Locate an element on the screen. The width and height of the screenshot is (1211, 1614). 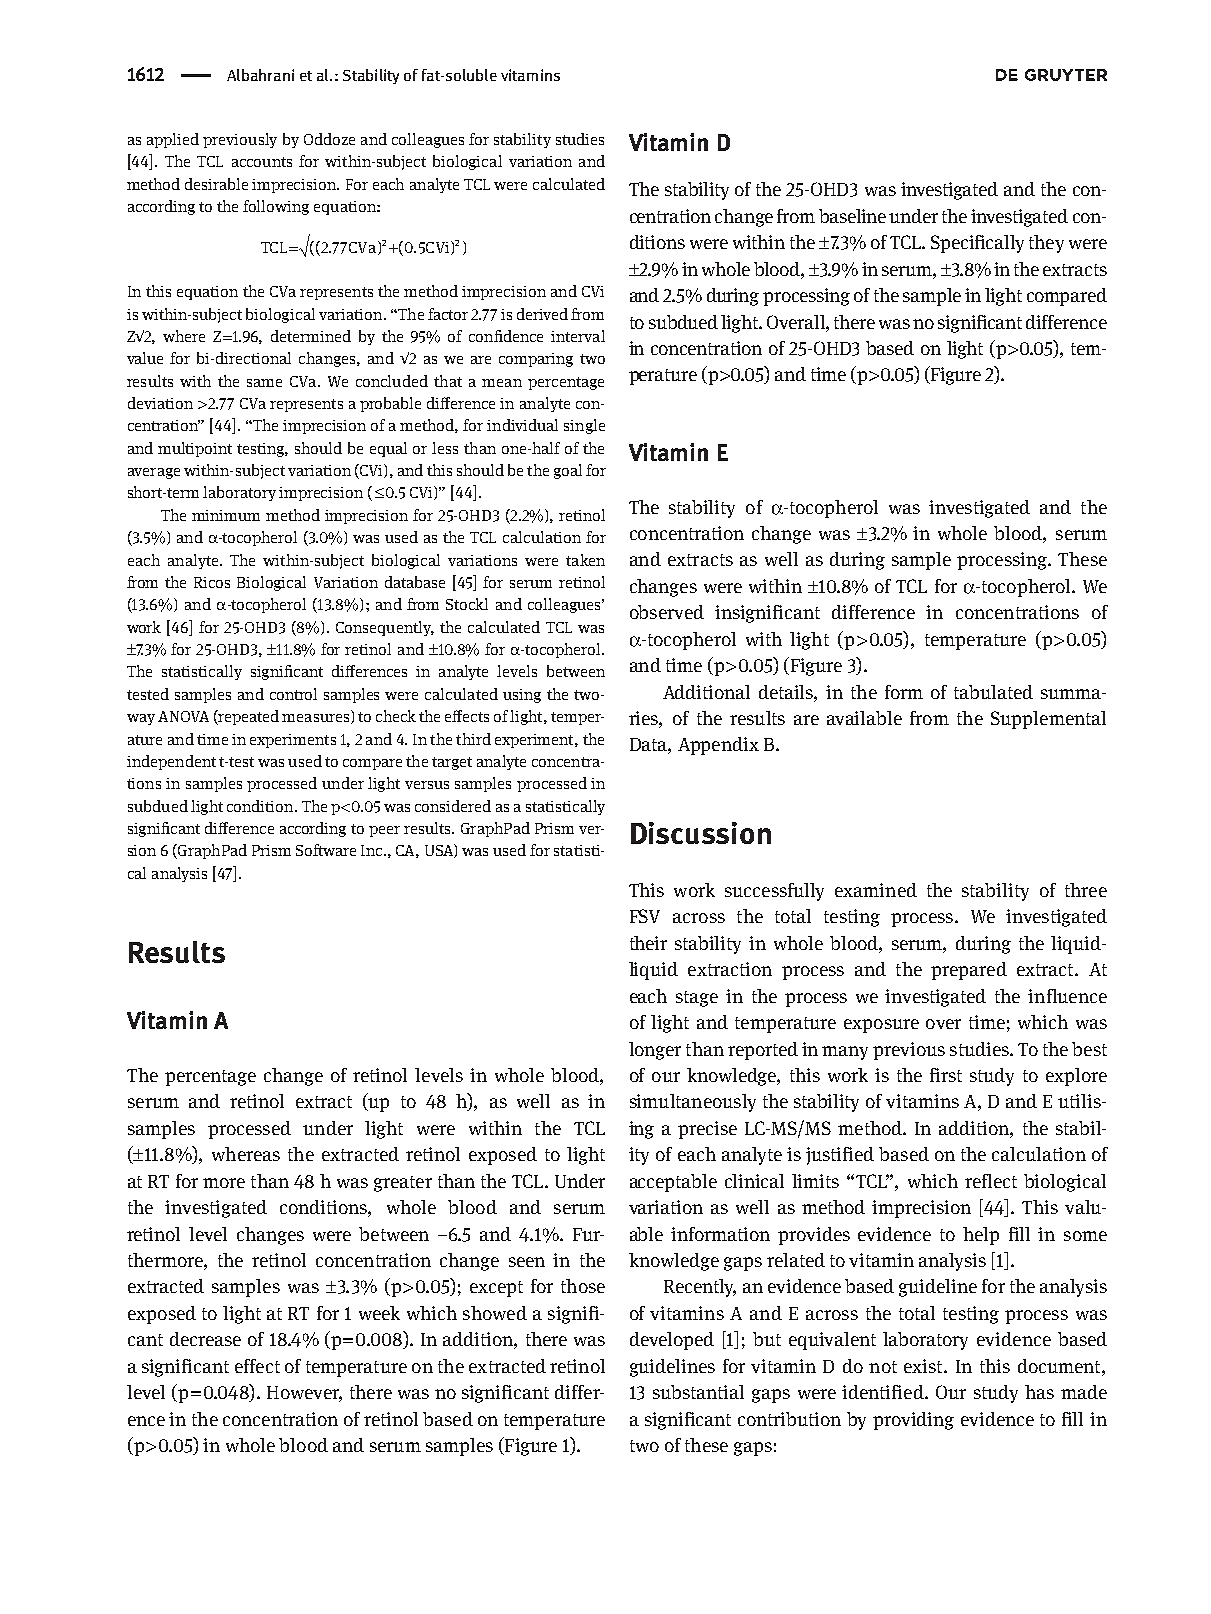
first is located at coordinates (946, 1075).
